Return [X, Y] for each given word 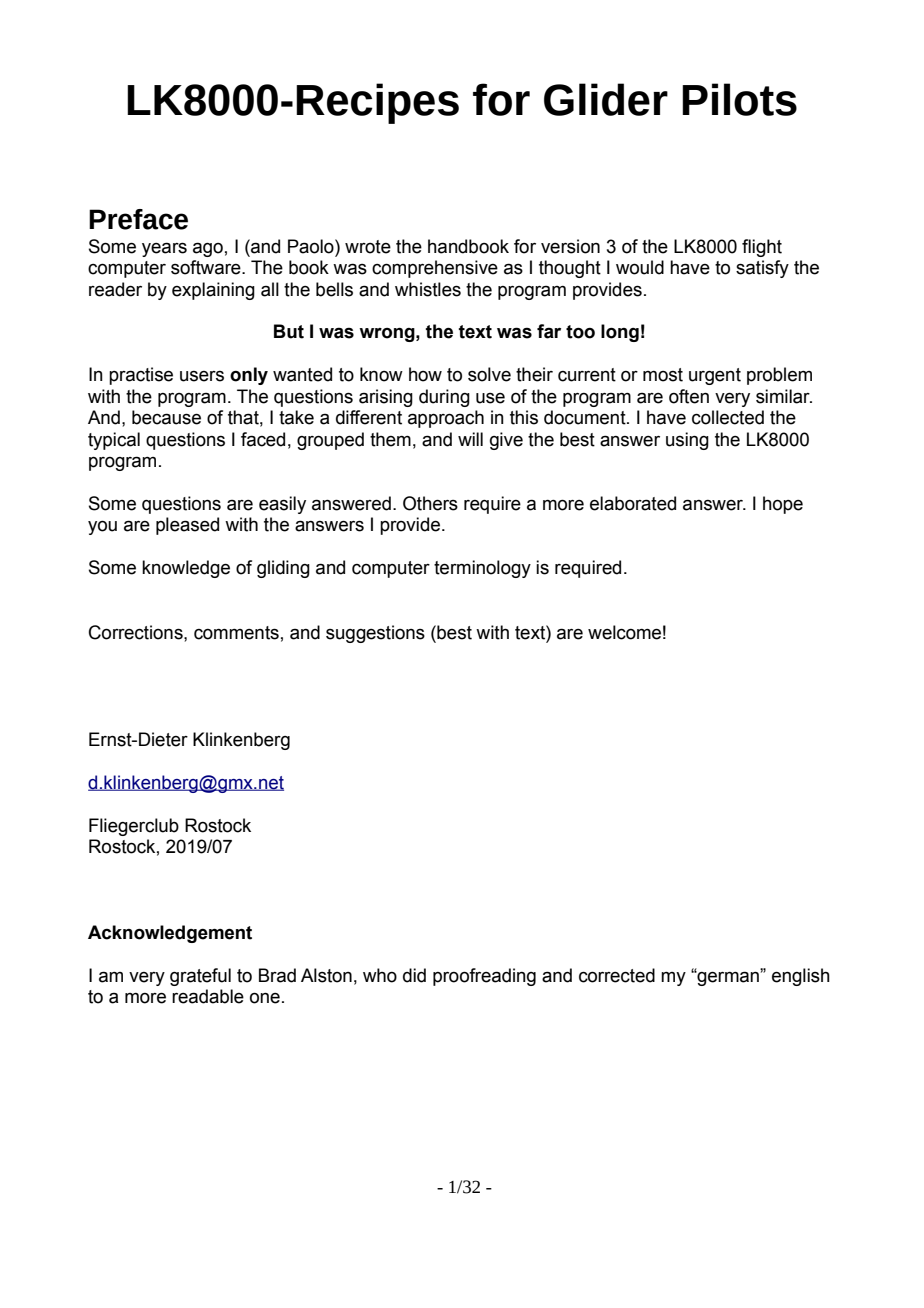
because [166, 417]
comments [236, 633]
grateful [200, 977]
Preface [138, 219]
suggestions [375, 634]
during [444, 398]
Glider [606, 99]
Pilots [739, 99]
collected [728, 417]
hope [783, 505]
